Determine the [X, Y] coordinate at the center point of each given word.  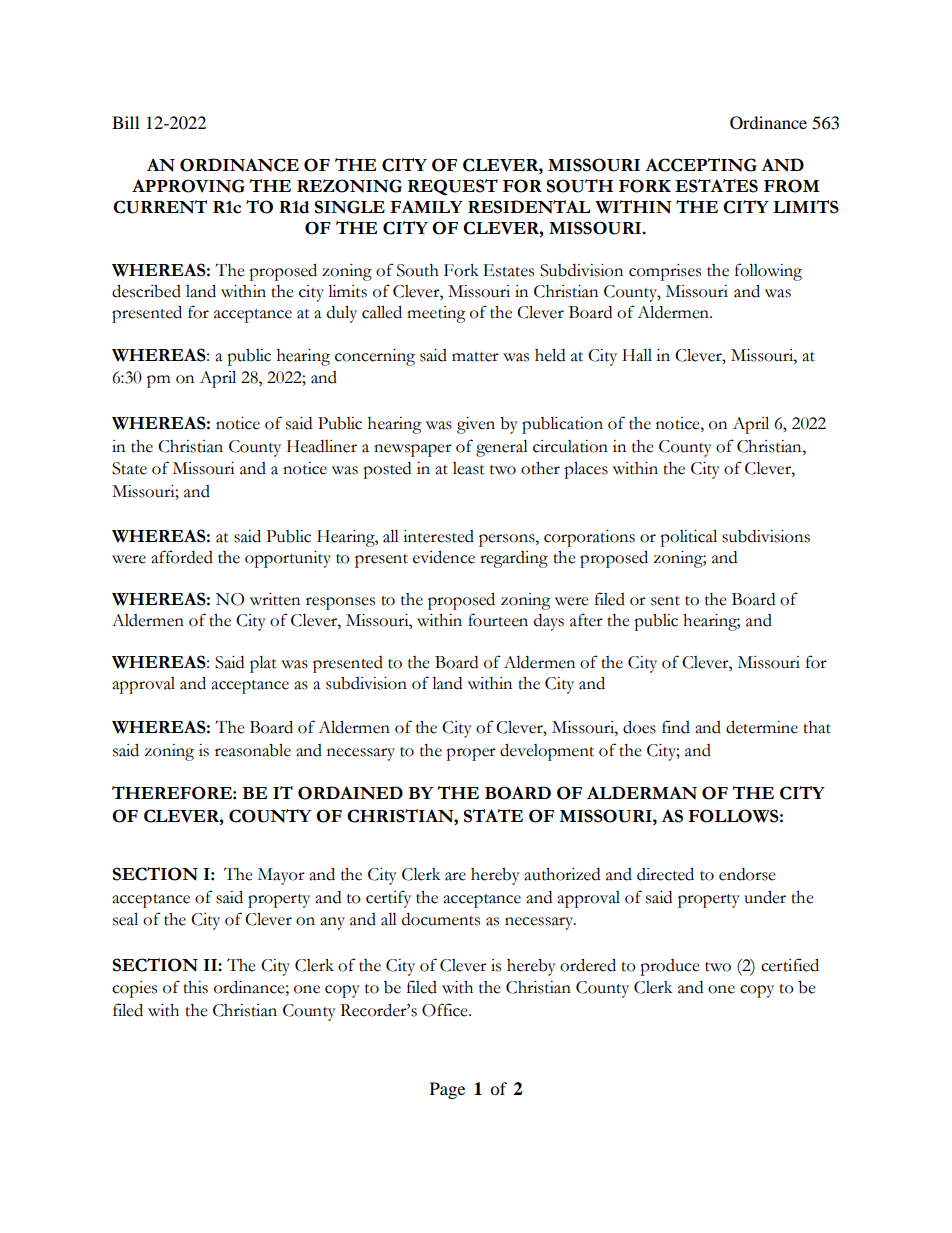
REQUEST [453, 187]
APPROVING [188, 186]
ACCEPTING [701, 165]
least [469, 468]
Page [447, 1090]
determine [762, 727]
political [688, 538]
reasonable [253, 750]
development [547, 752]
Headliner [322, 446]
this [195, 987]
